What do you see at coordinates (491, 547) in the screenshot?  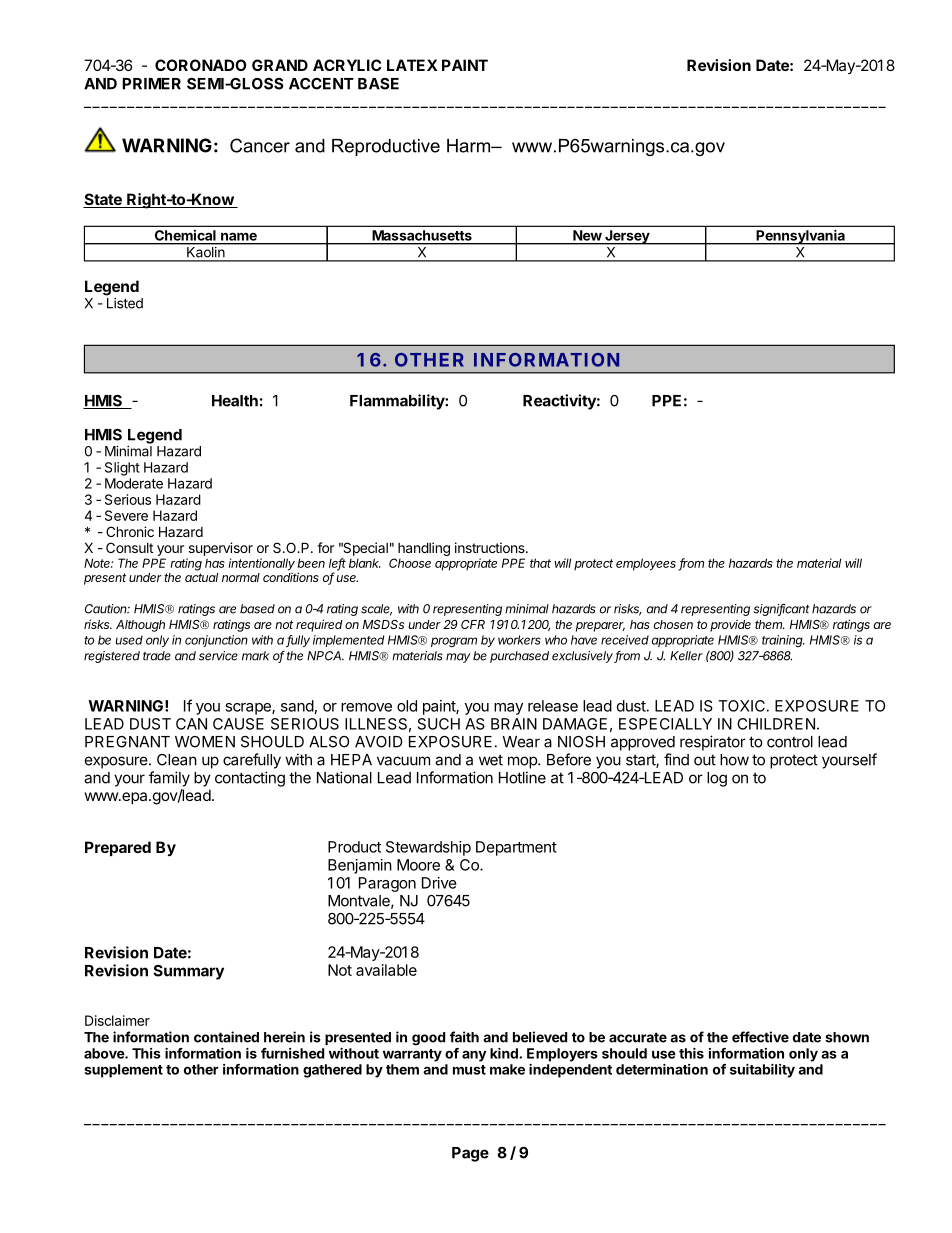 I see `instructions` at bounding box center [491, 547].
